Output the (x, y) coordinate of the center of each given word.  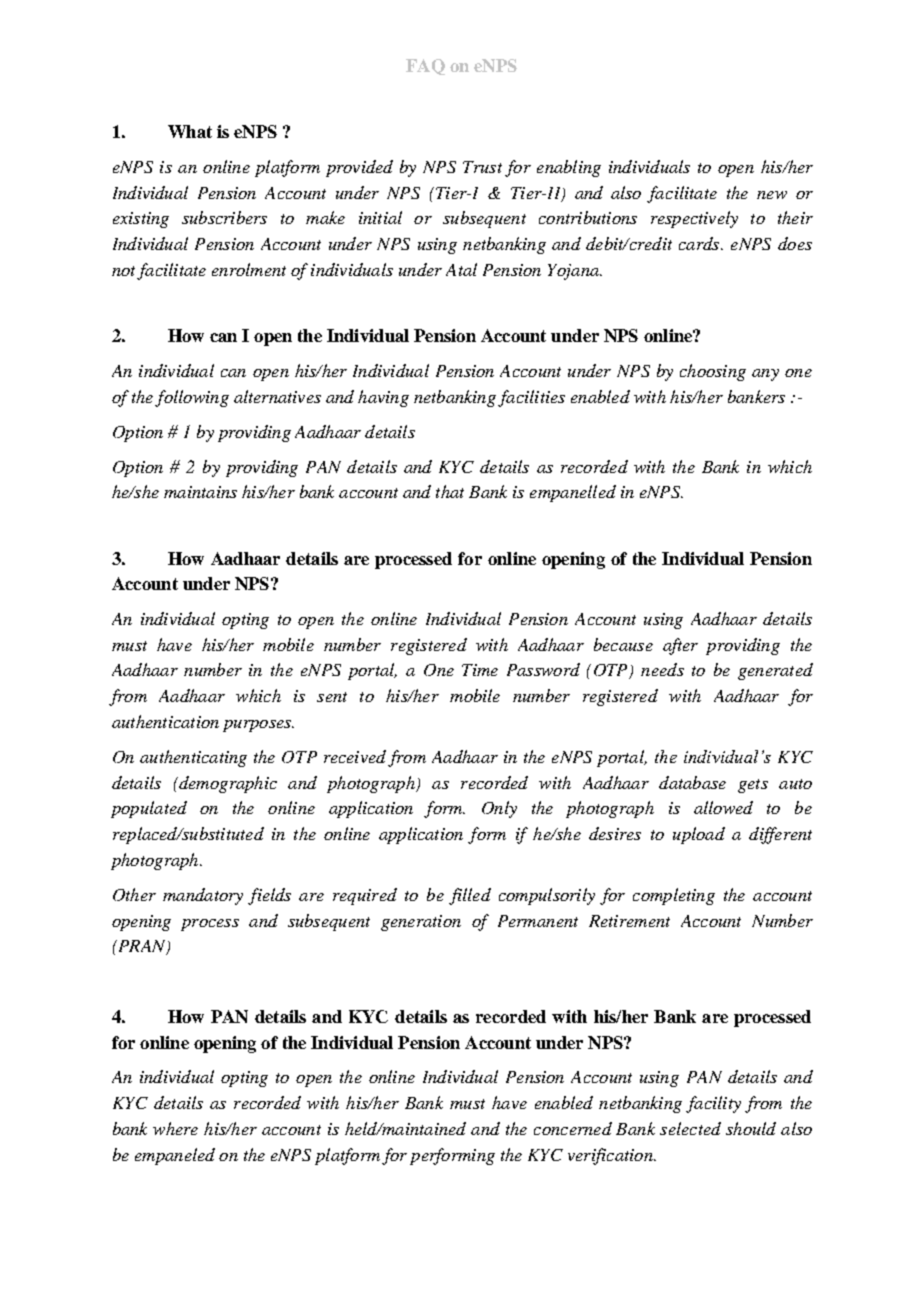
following (192, 398)
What (190, 131)
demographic (227, 784)
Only (499, 809)
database (692, 782)
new (772, 195)
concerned (573, 1128)
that (450, 491)
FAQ (425, 67)
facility (713, 1104)
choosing (713, 372)
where (175, 1128)
